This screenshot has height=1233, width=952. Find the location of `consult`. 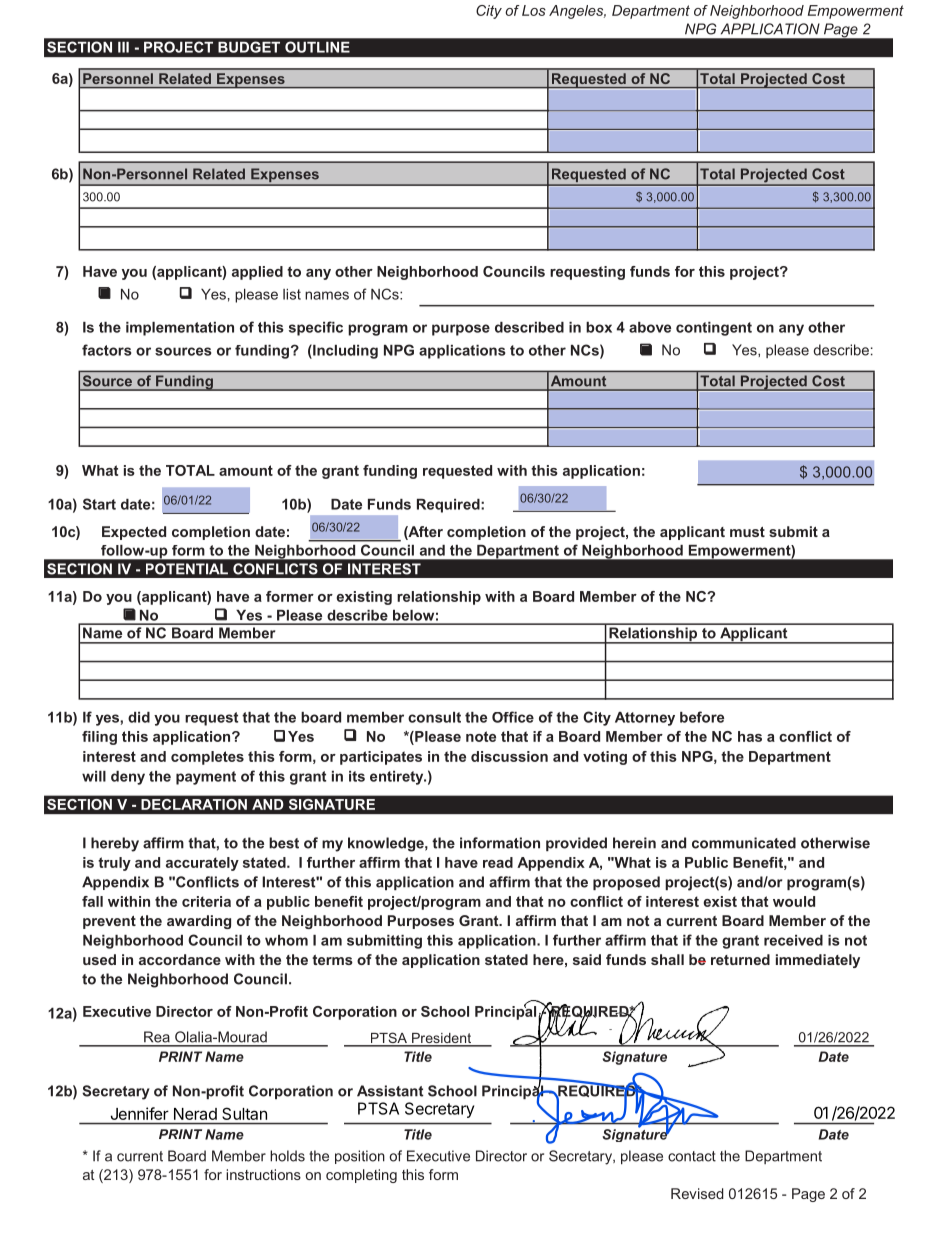

consult is located at coordinates (434, 717).
